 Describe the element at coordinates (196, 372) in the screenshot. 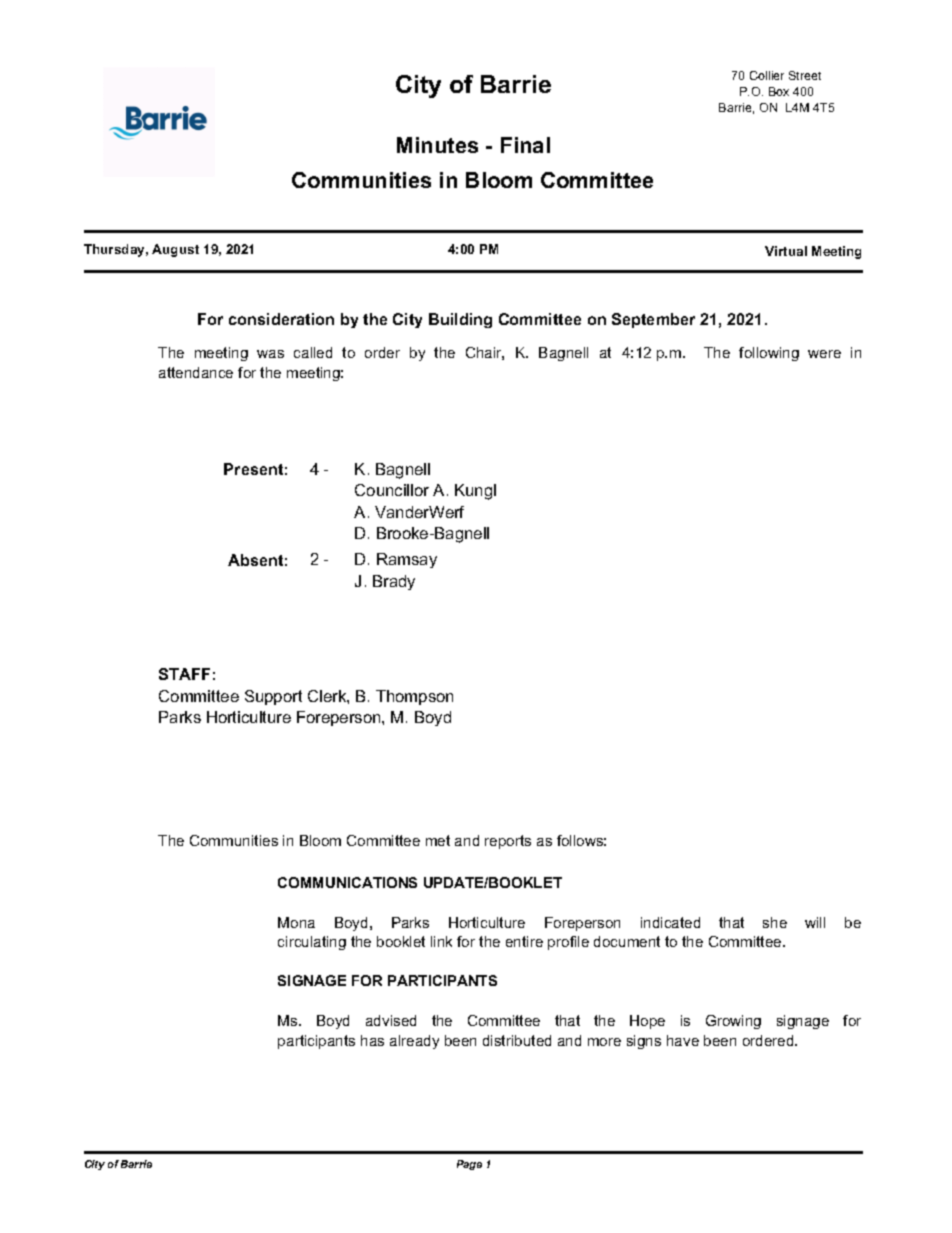

I see `attendance` at that location.
